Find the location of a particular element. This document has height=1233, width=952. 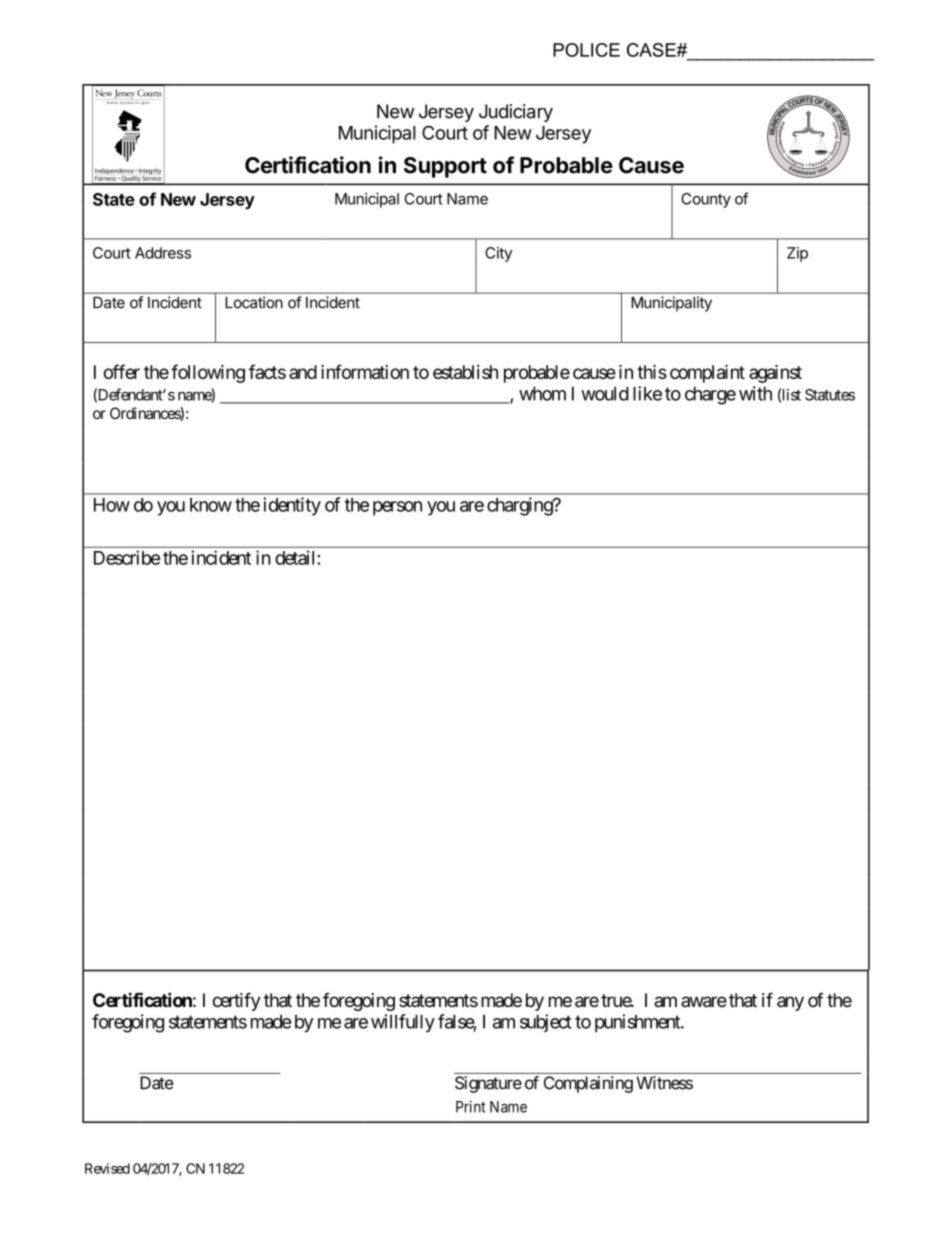

Address is located at coordinates (163, 253).
